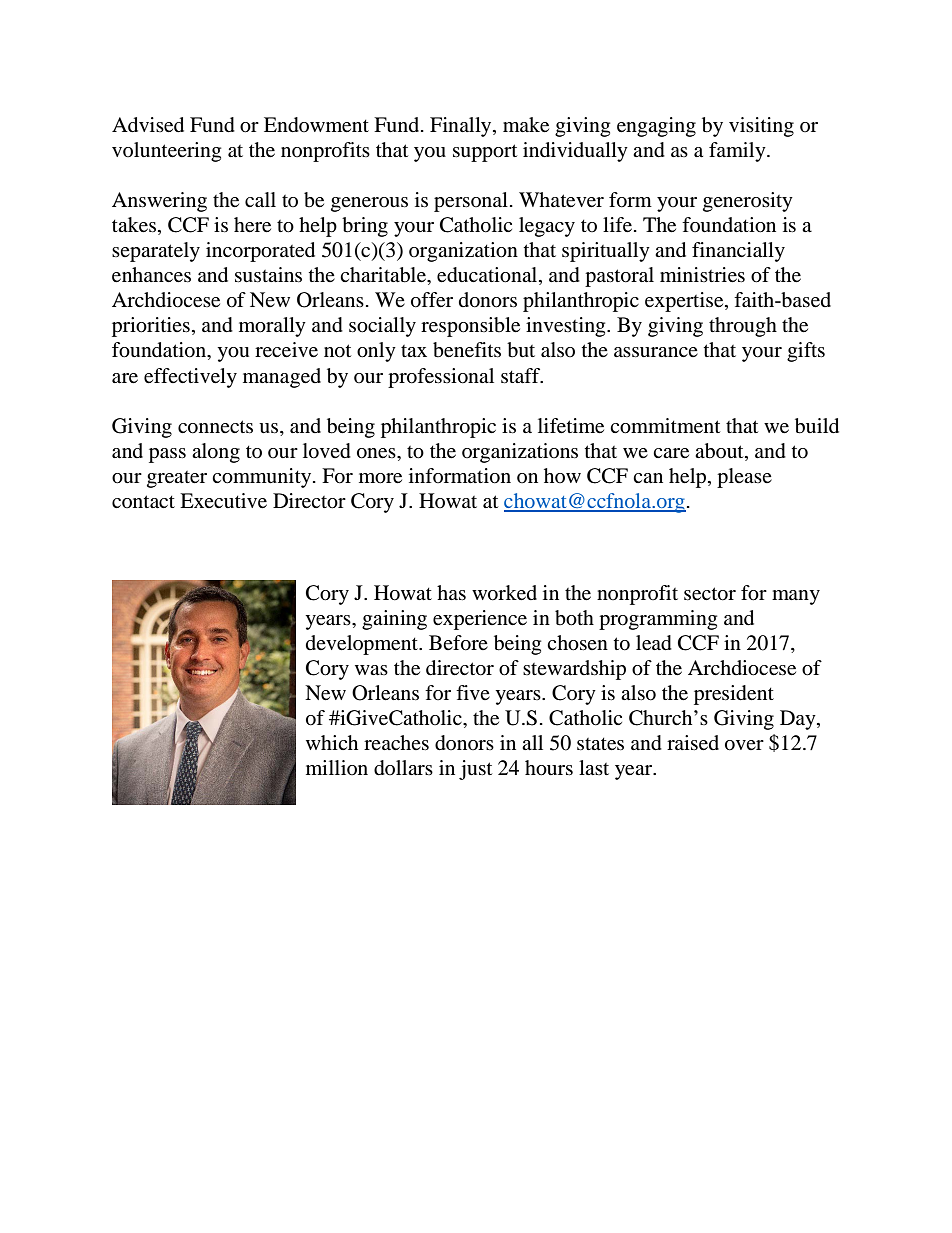  What do you see at coordinates (332, 742) in the screenshot?
I see `which` at bounding box center [332, 742].
